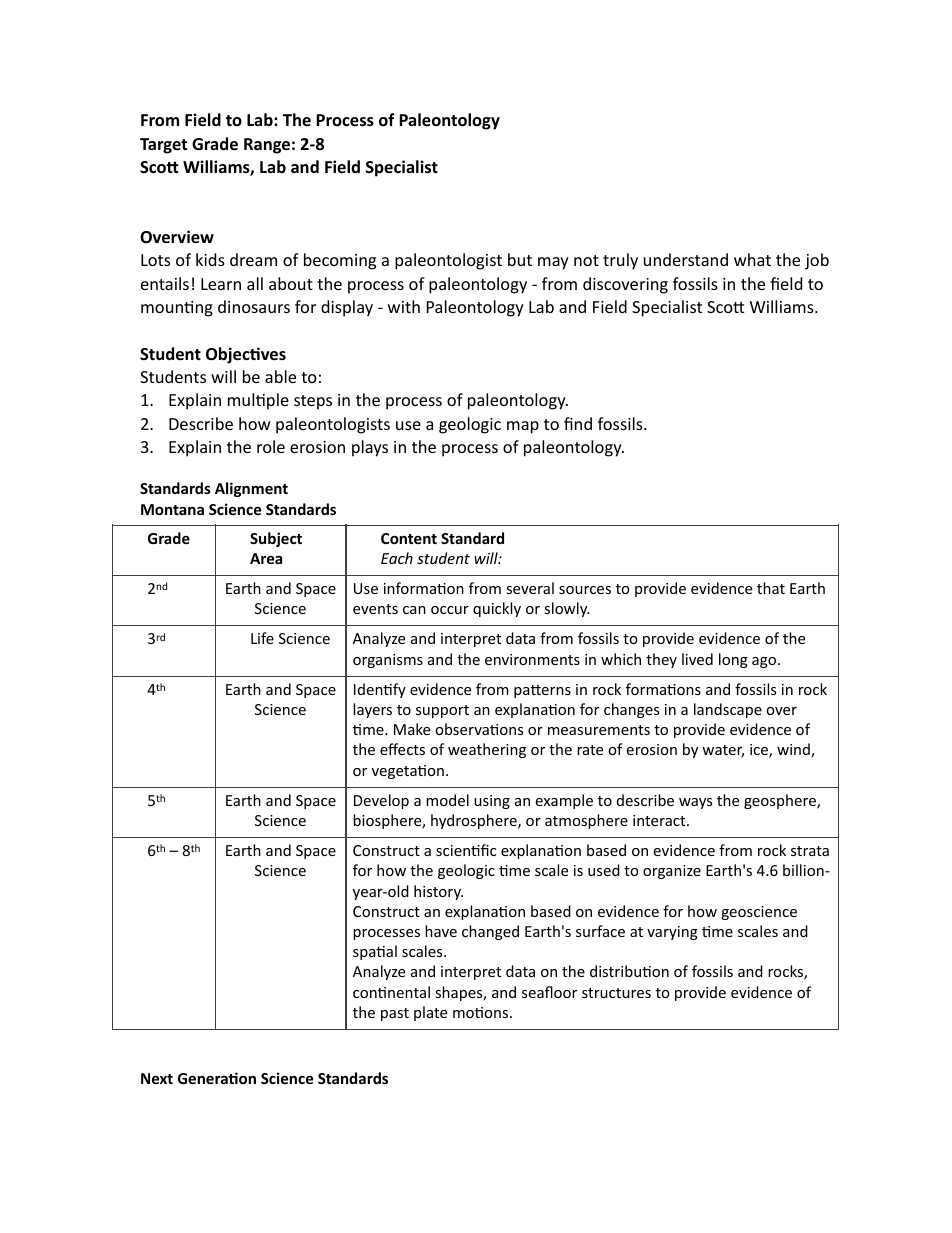  What do you see at coordinates (752, 259) in the document?
I see `what` at bounding box center [752, 259].
